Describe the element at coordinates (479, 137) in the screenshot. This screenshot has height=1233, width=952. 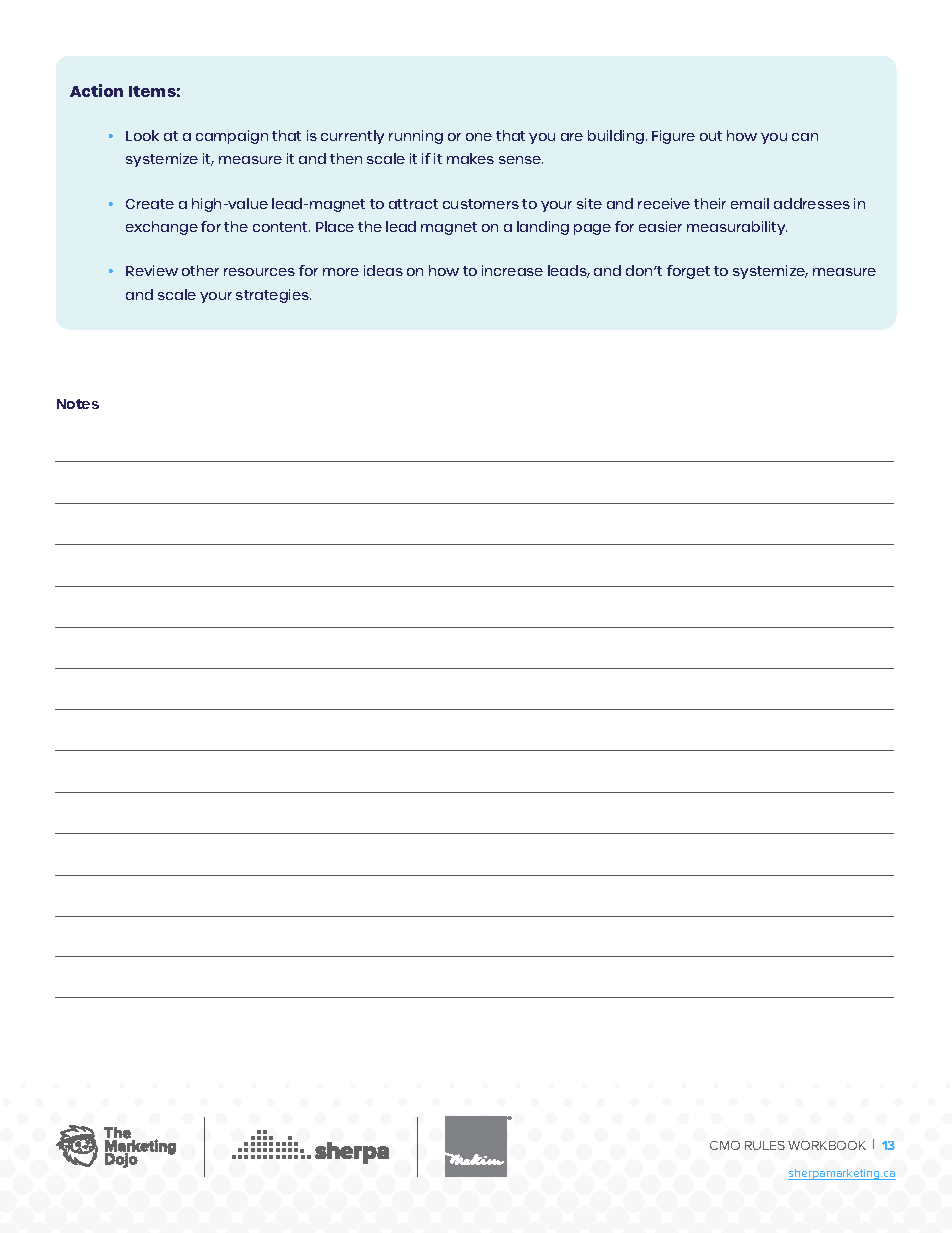
I see `one` at that location.
